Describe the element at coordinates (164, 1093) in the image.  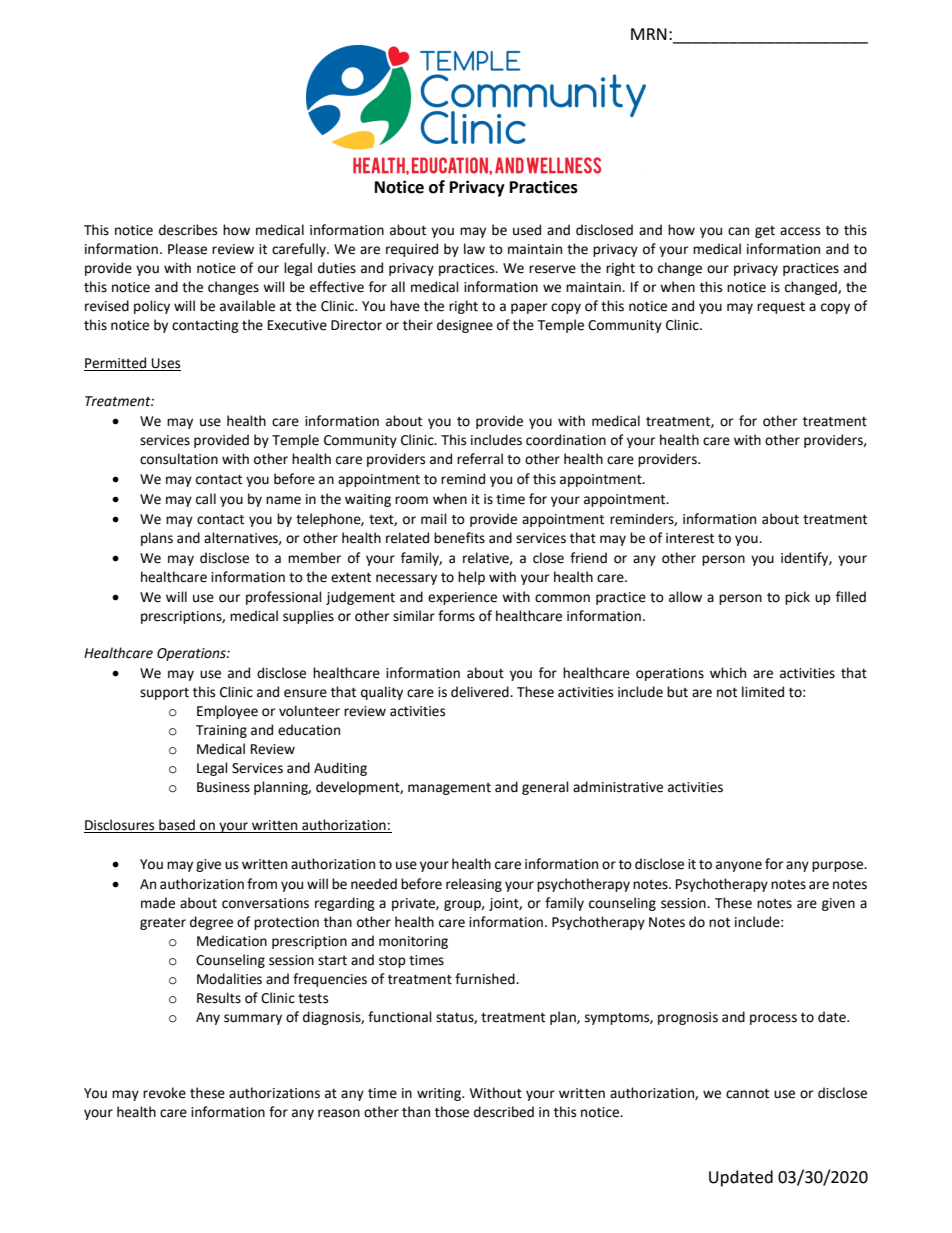
I see `revoke` at that location.
